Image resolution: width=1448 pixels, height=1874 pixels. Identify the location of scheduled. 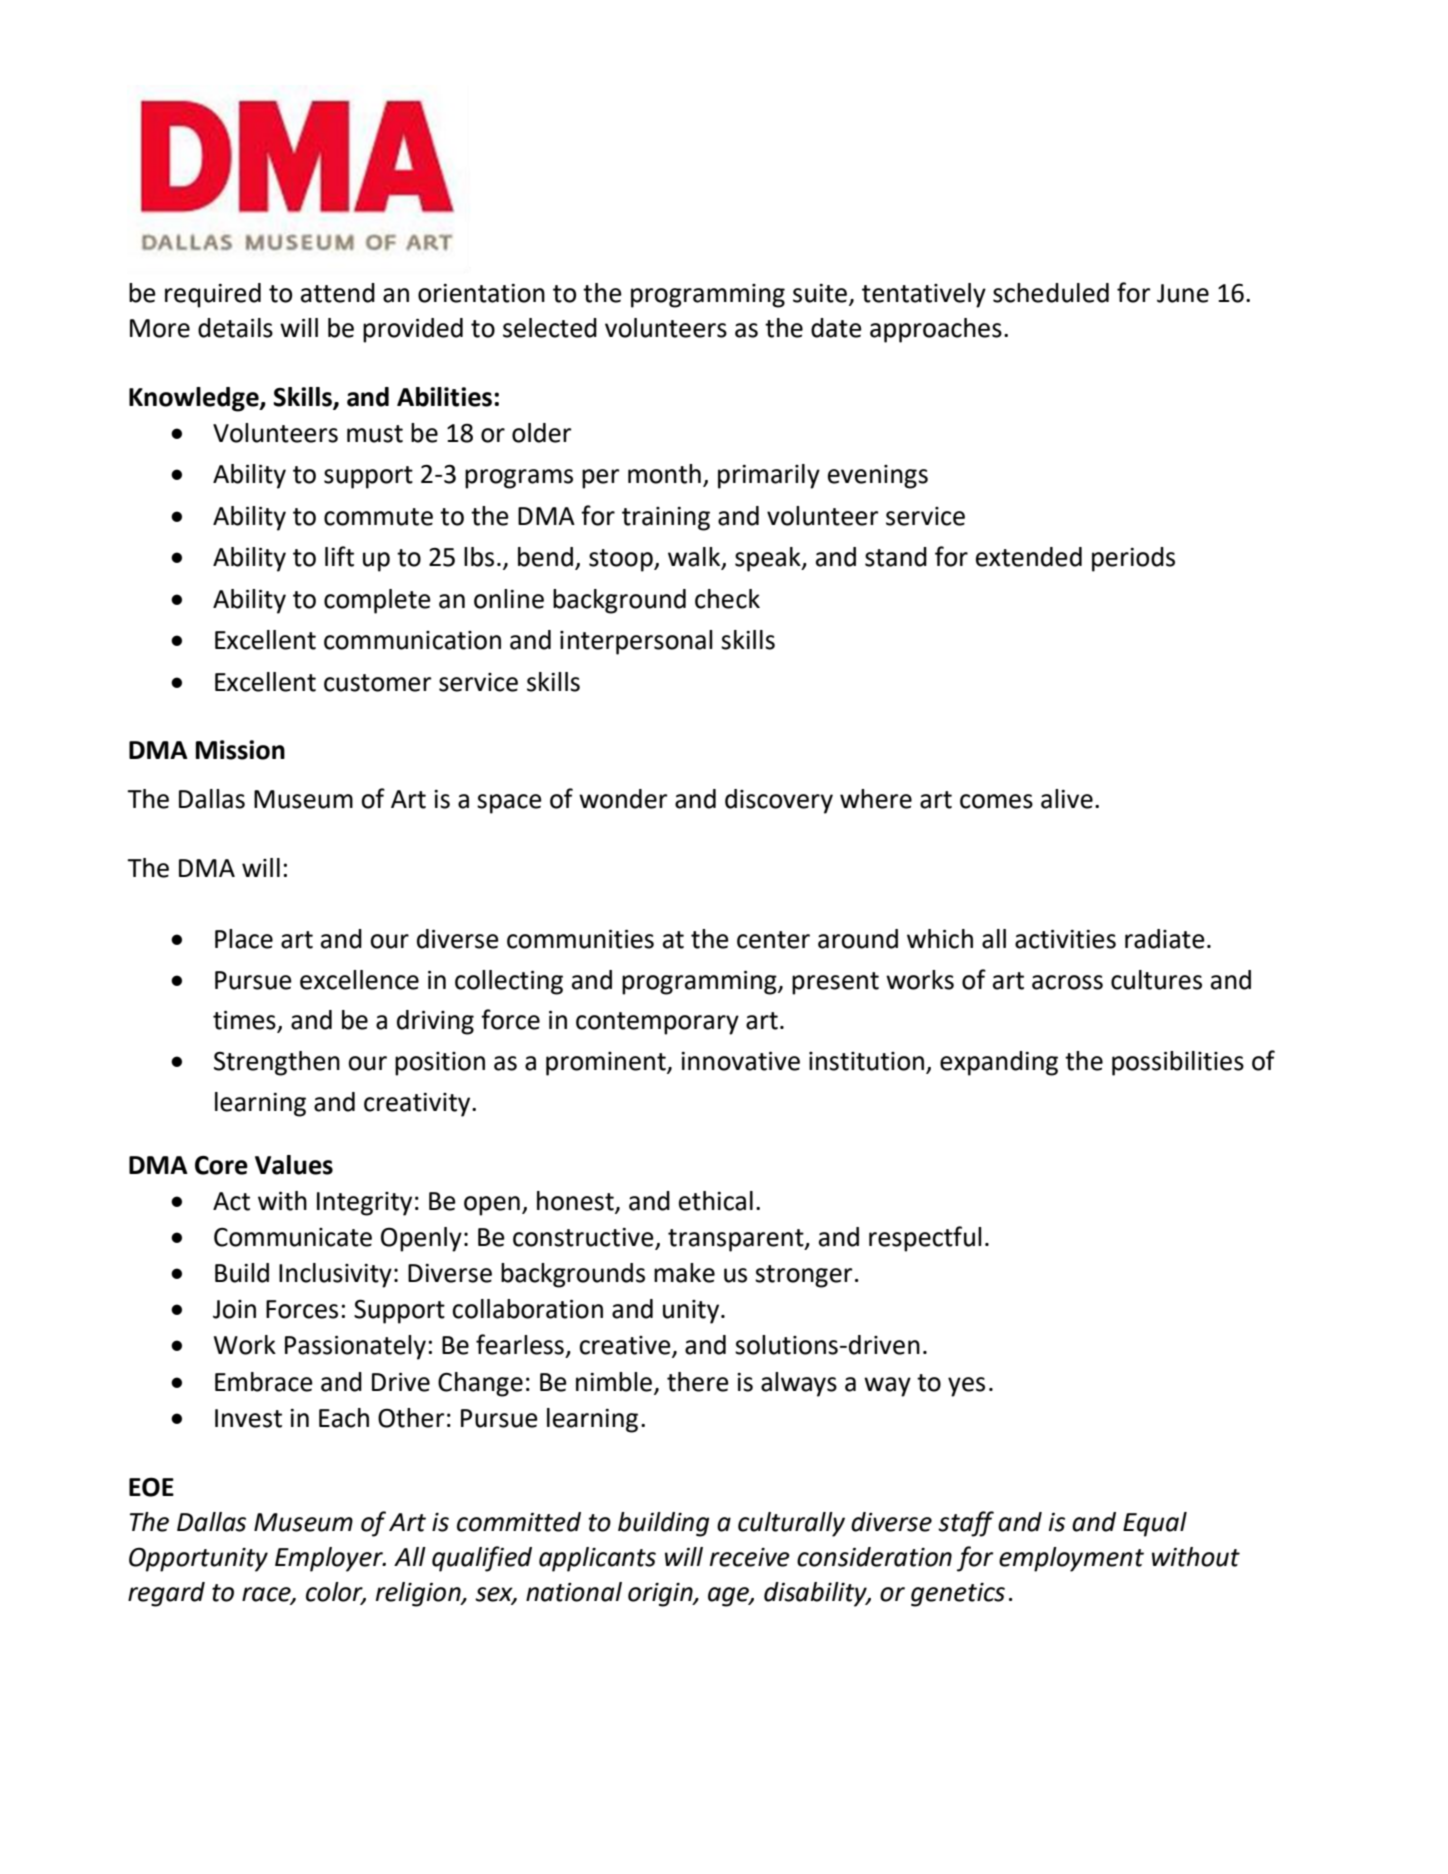
(1051, 293).
